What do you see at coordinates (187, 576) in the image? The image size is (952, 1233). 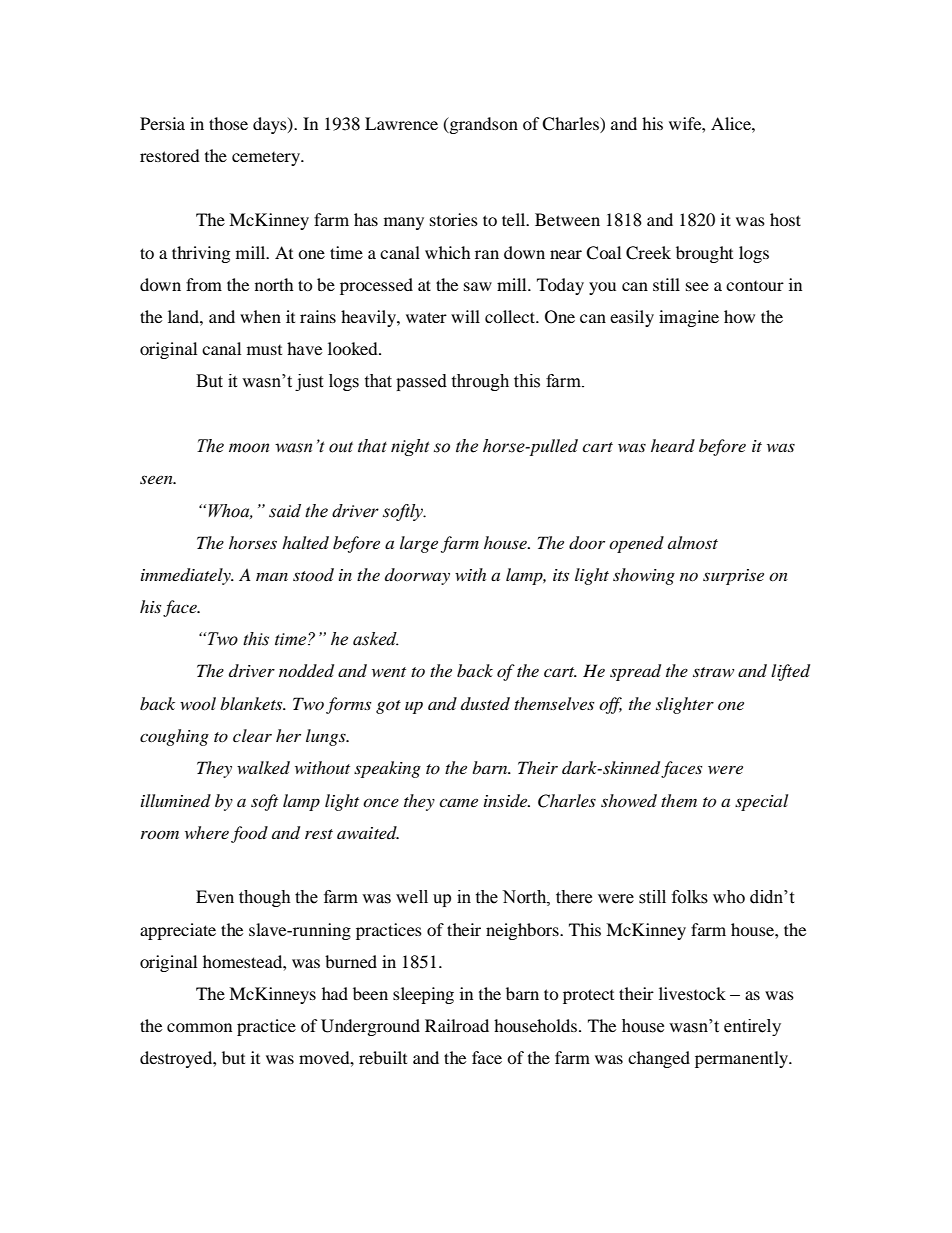 I see `immediately` at bounding box center [187, 576].
